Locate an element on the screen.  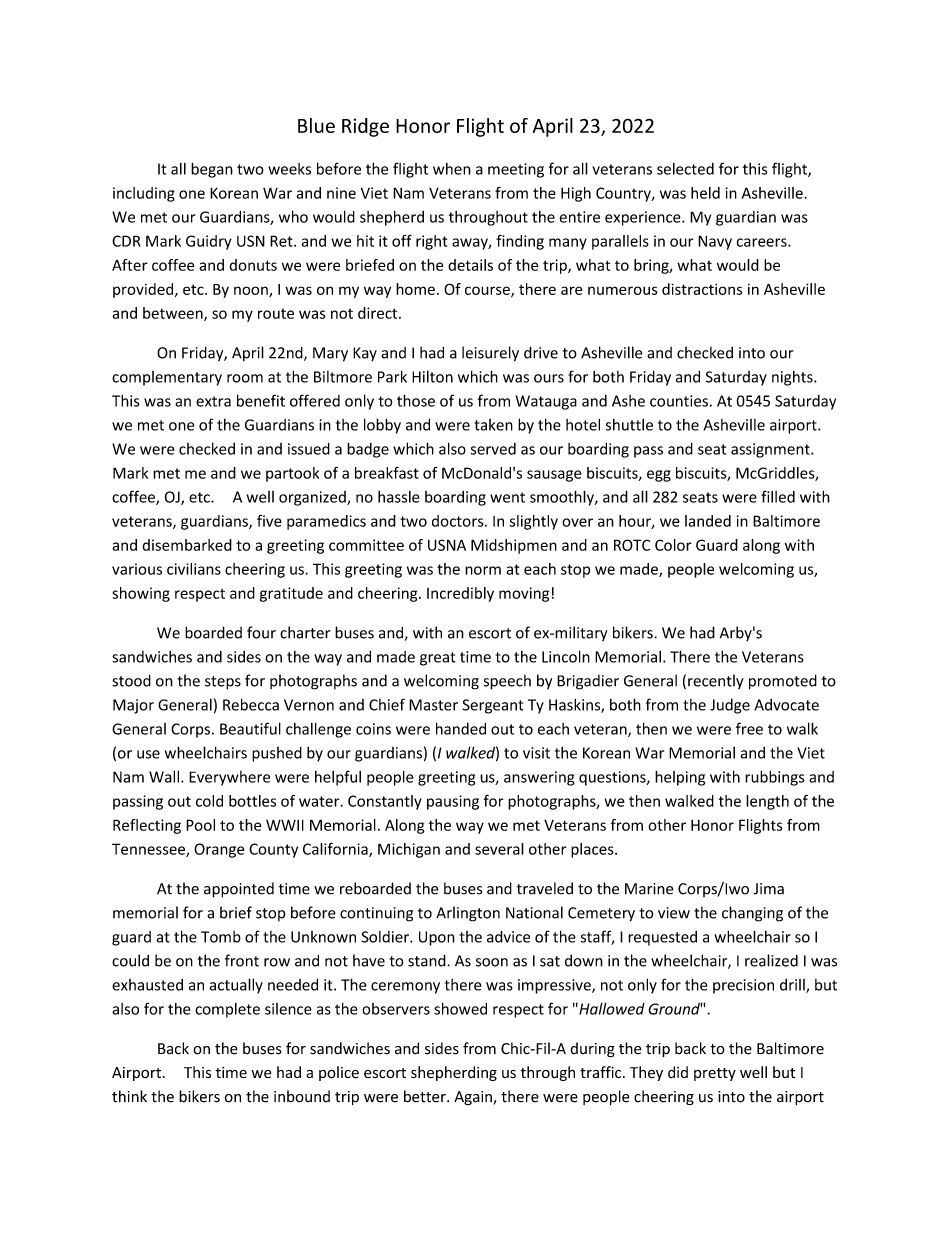
Incredibly is located at coordinates (460, 594).
